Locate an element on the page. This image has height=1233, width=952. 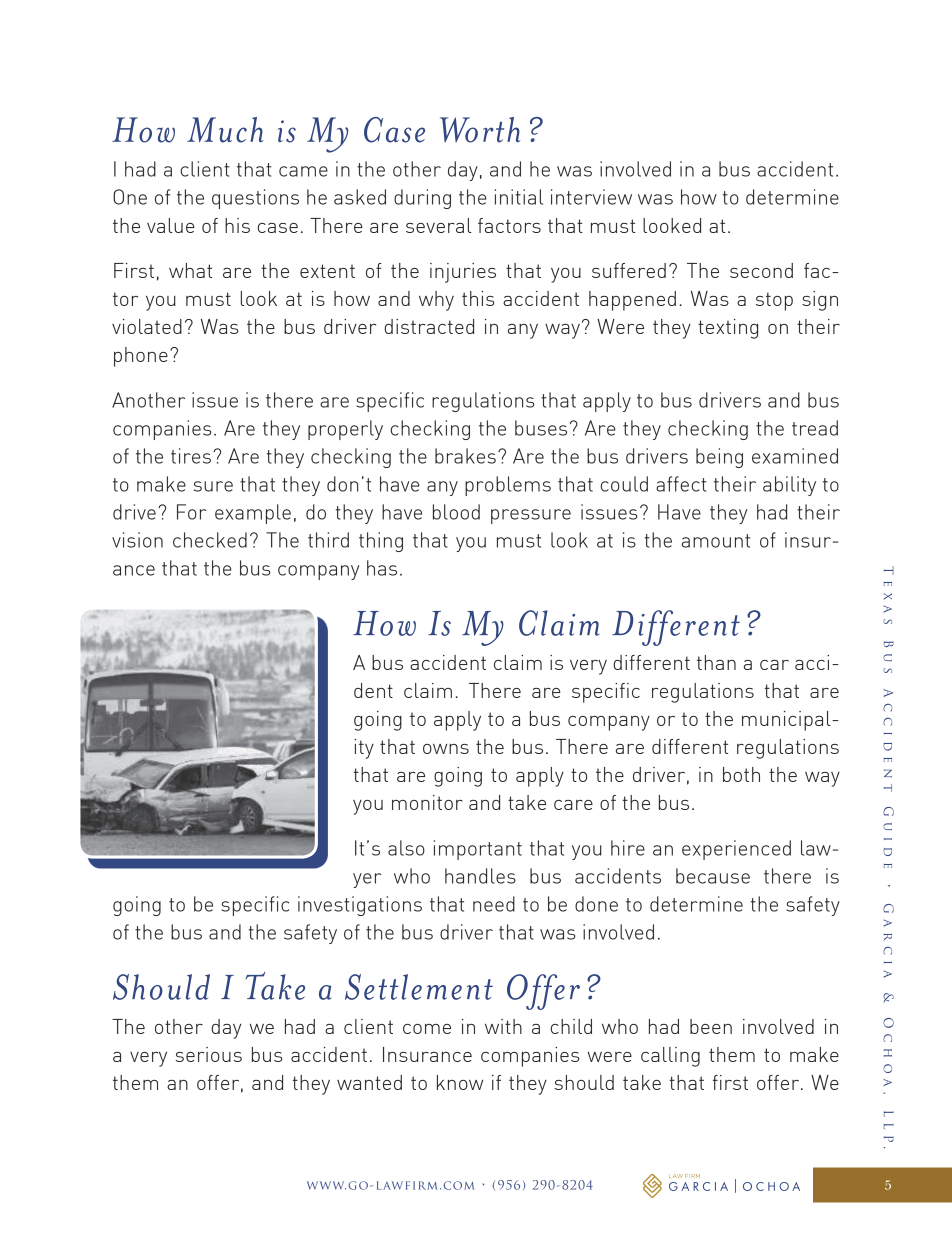
know is located at coordinates (460, 1082).
